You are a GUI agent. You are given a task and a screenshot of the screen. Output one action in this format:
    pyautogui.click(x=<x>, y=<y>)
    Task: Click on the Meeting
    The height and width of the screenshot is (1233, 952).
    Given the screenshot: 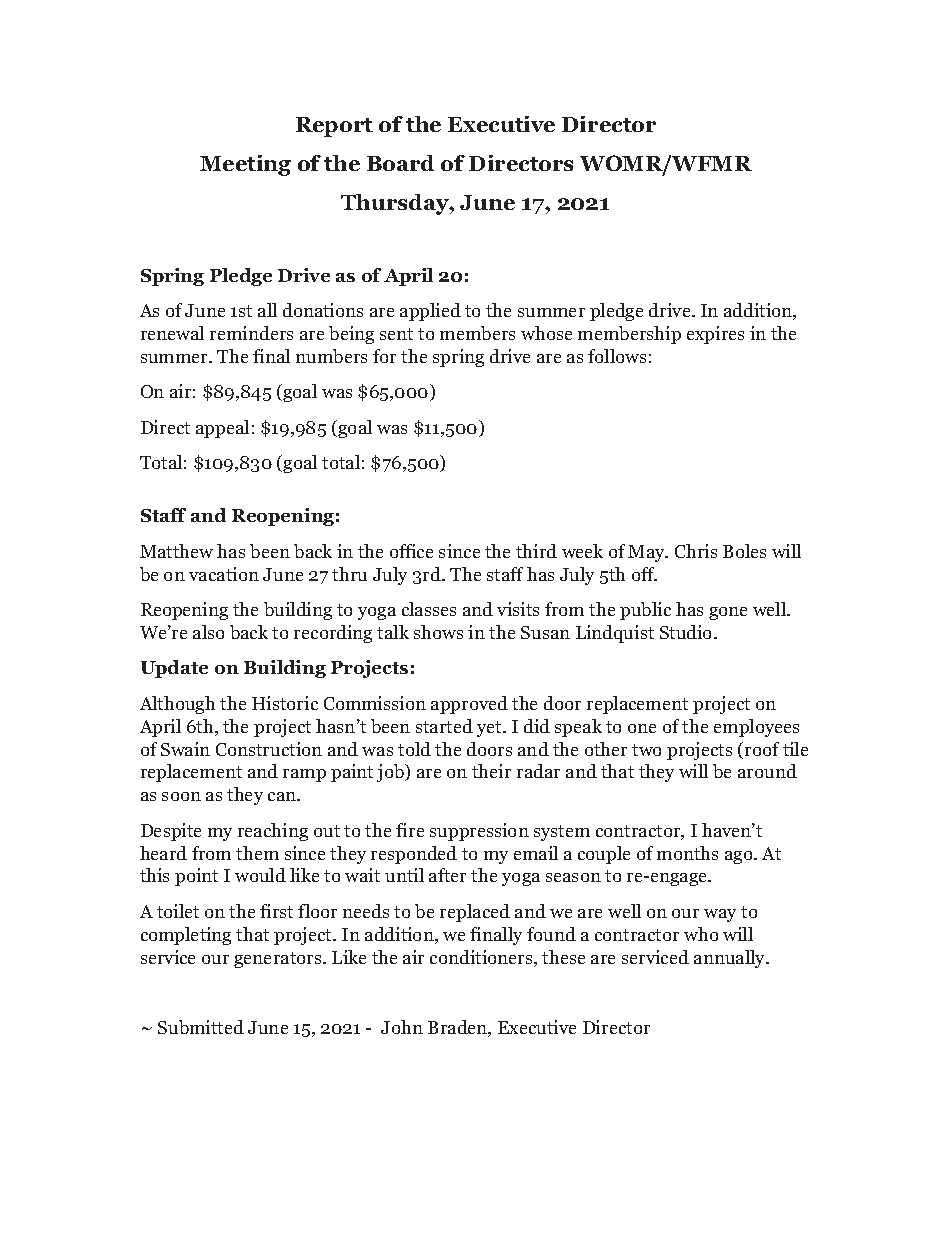 What is the action you would take?
    pyautogui.click(x=245, y=165)
